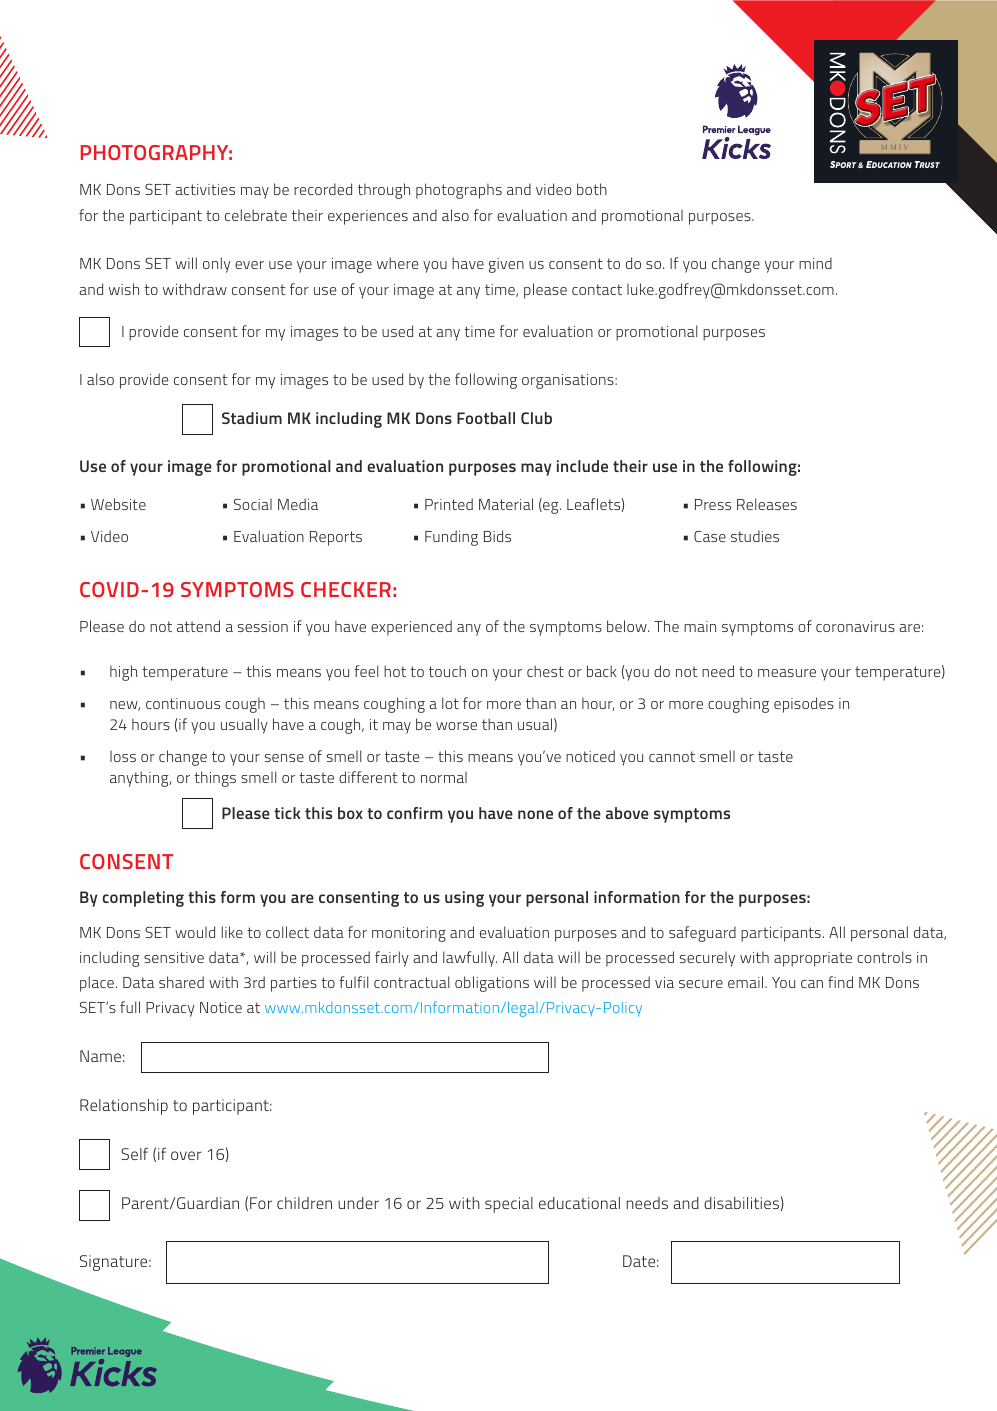  Describe the element at coordinates (253, 504) in the image. I see `Social` at that location.
